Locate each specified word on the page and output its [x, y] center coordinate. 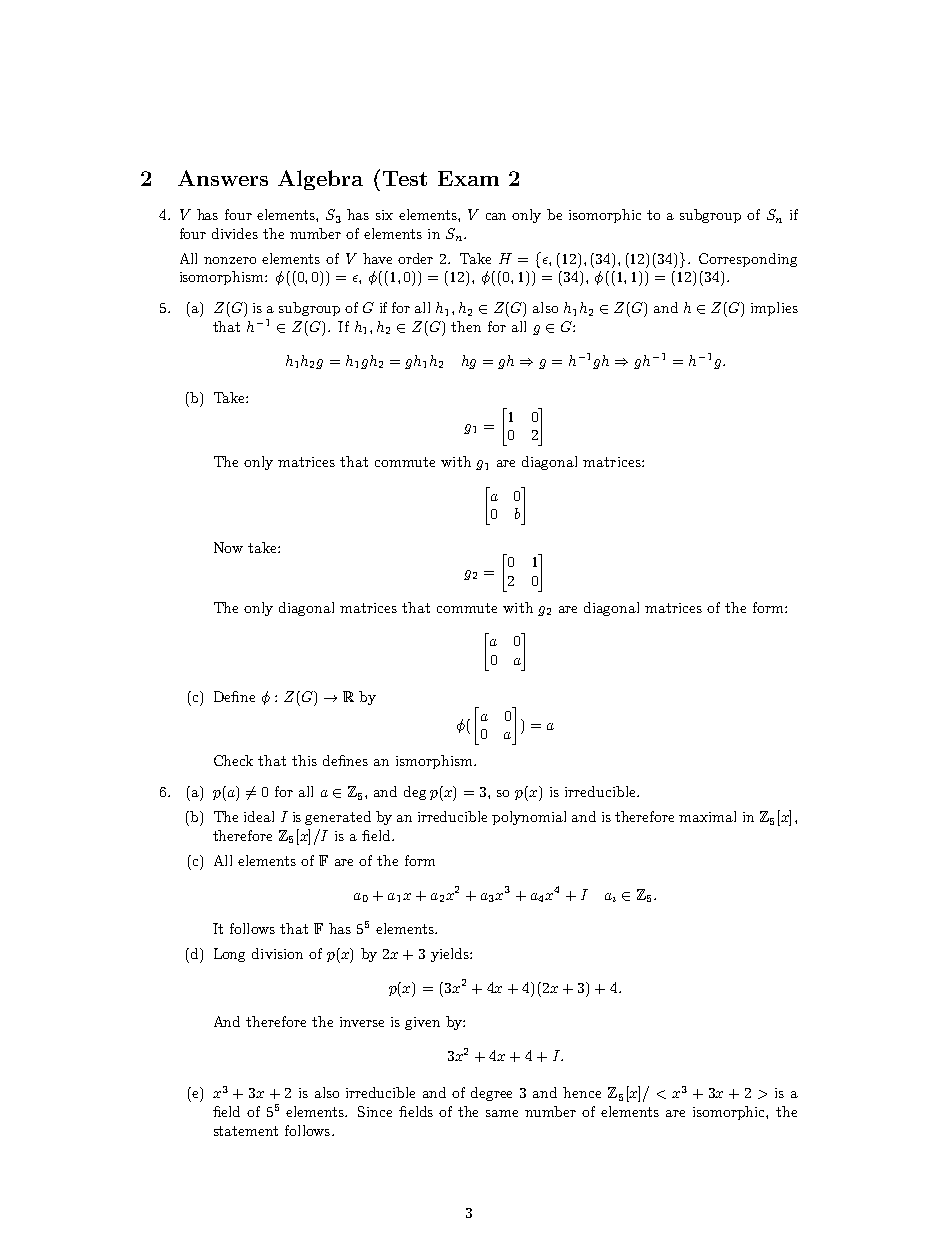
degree [491, 1094]
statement [246, 1131]
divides [235, 233]
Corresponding [748, 260]
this [304, 760]
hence [582, 1092]
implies [774, 309]
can [496, 216]
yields [451, 955]
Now [228, 547]
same [502, 1113]
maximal [707, 816]
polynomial [529, 818]
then [466, 326]
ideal [259, 816]
